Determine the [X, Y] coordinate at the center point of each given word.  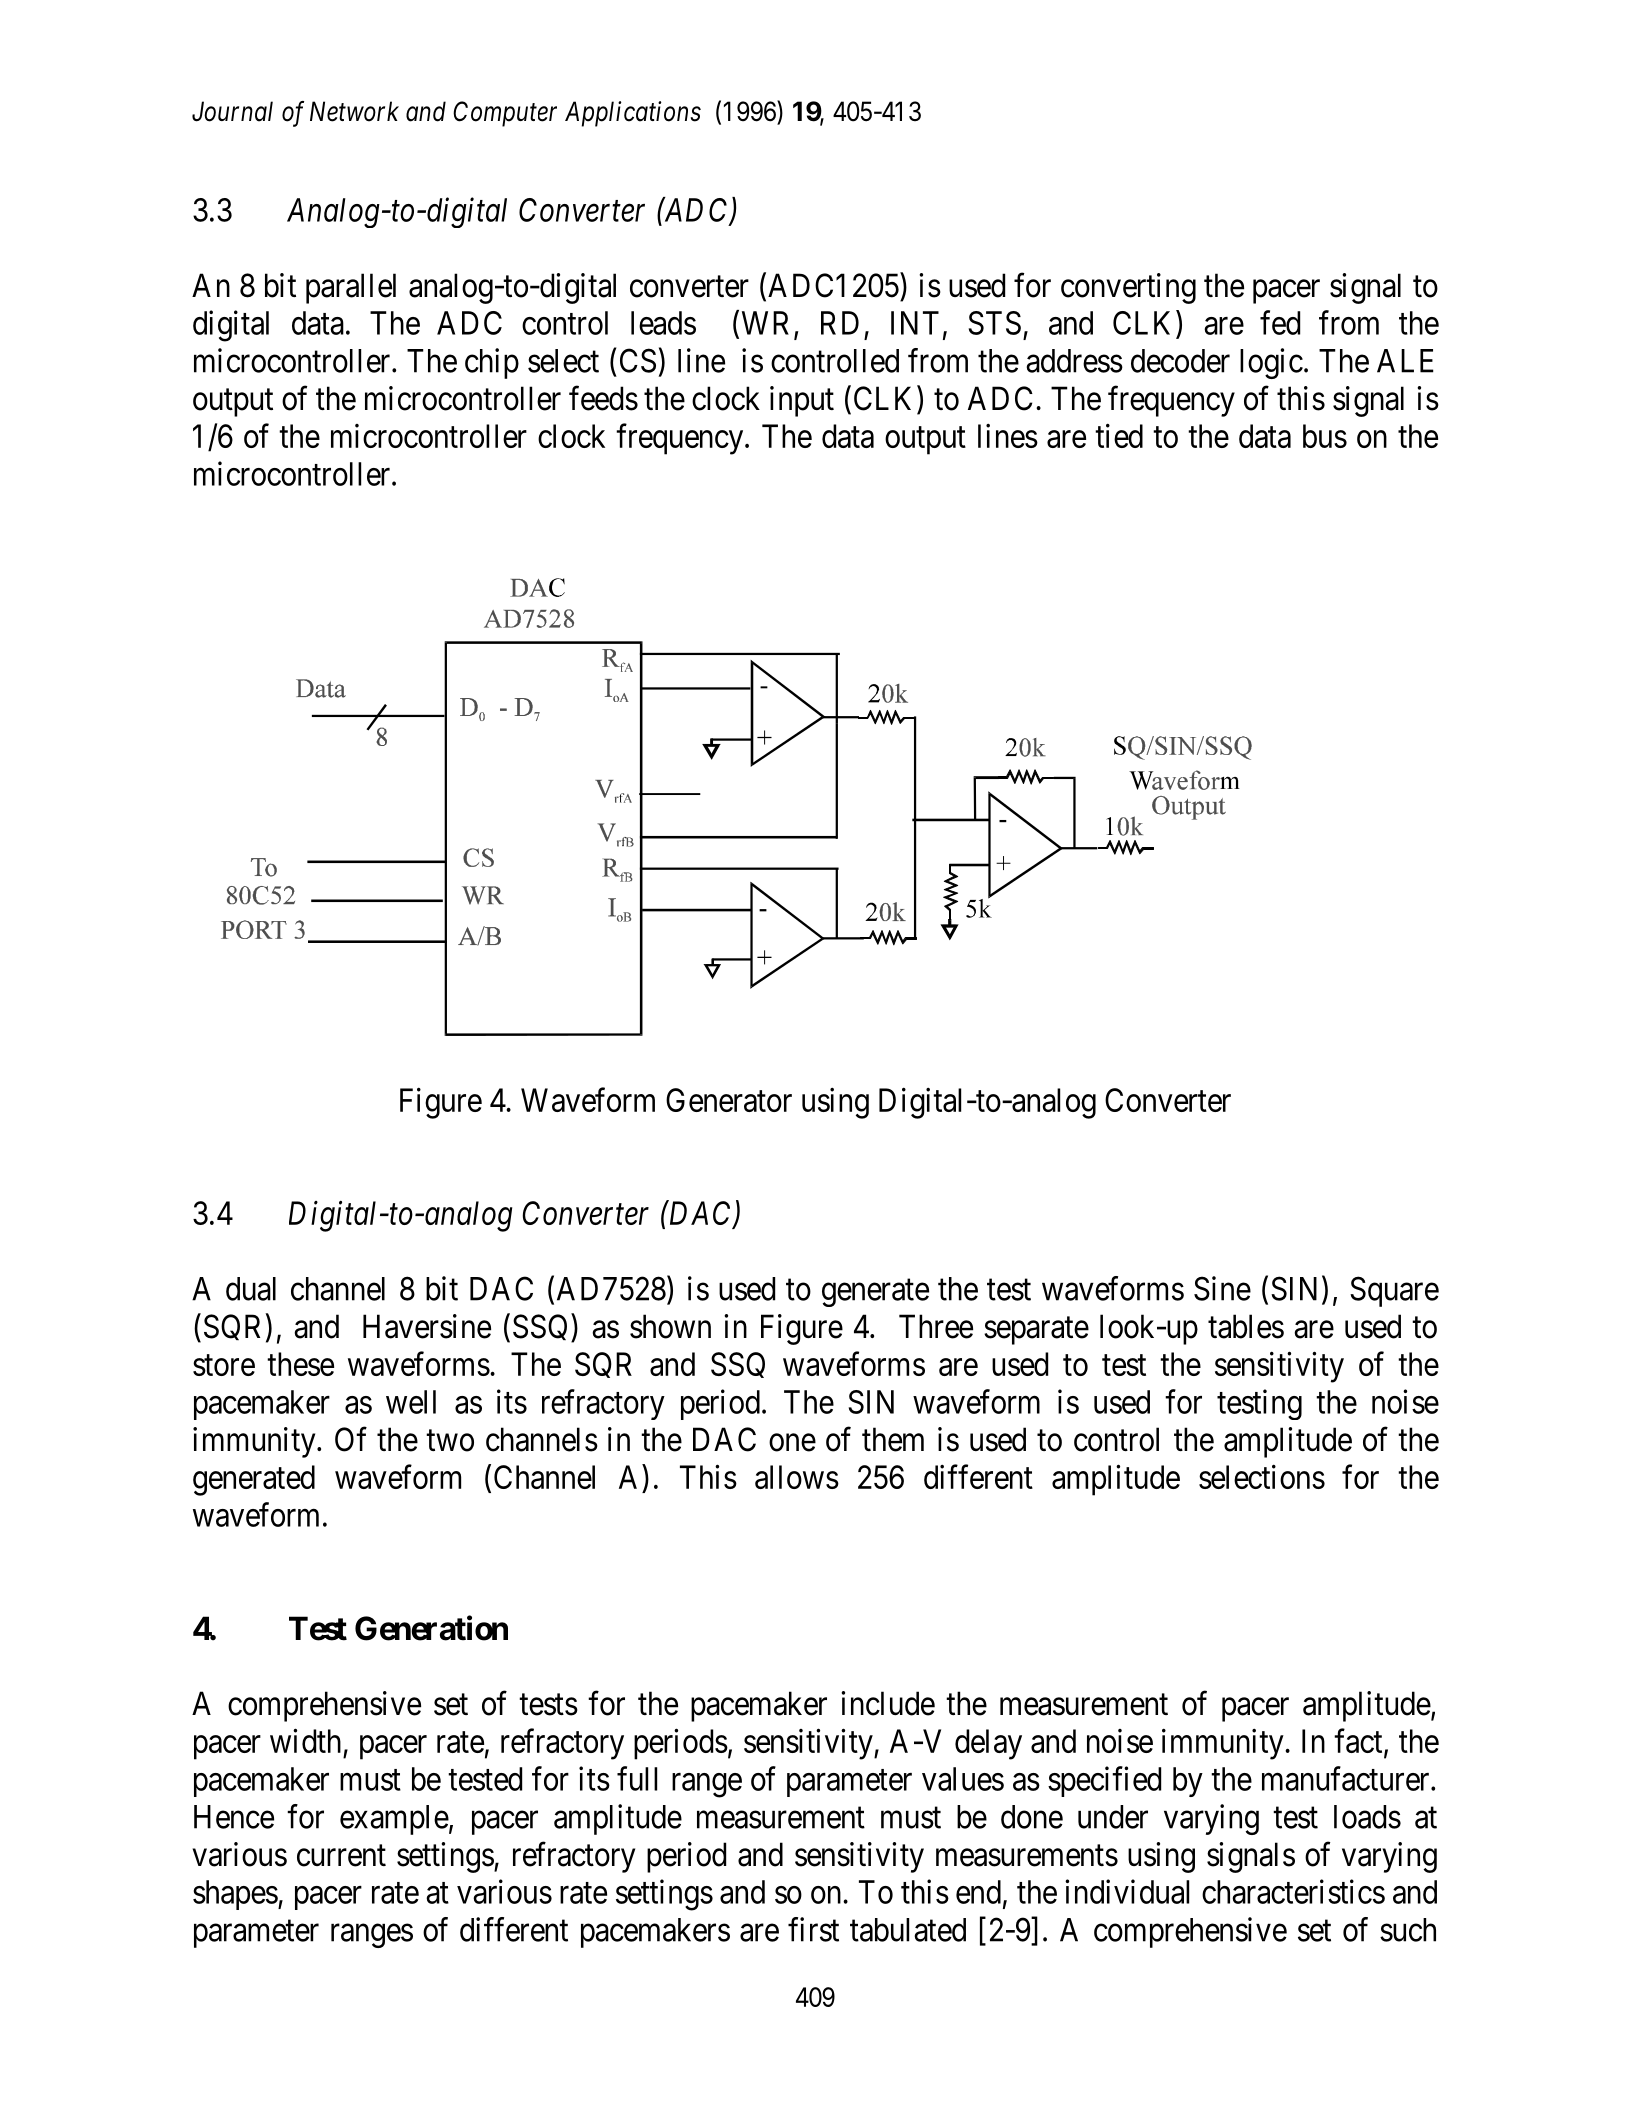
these [300, 1364]
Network [354, 111]
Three [936, 1326]
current [341, 1856]
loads [1367, 1817]
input [802, 401]
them [893, 1439]
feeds [603, 398]
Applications [633, 114]
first [813, 1929]
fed [1280, 322]
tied [1119, 435]
